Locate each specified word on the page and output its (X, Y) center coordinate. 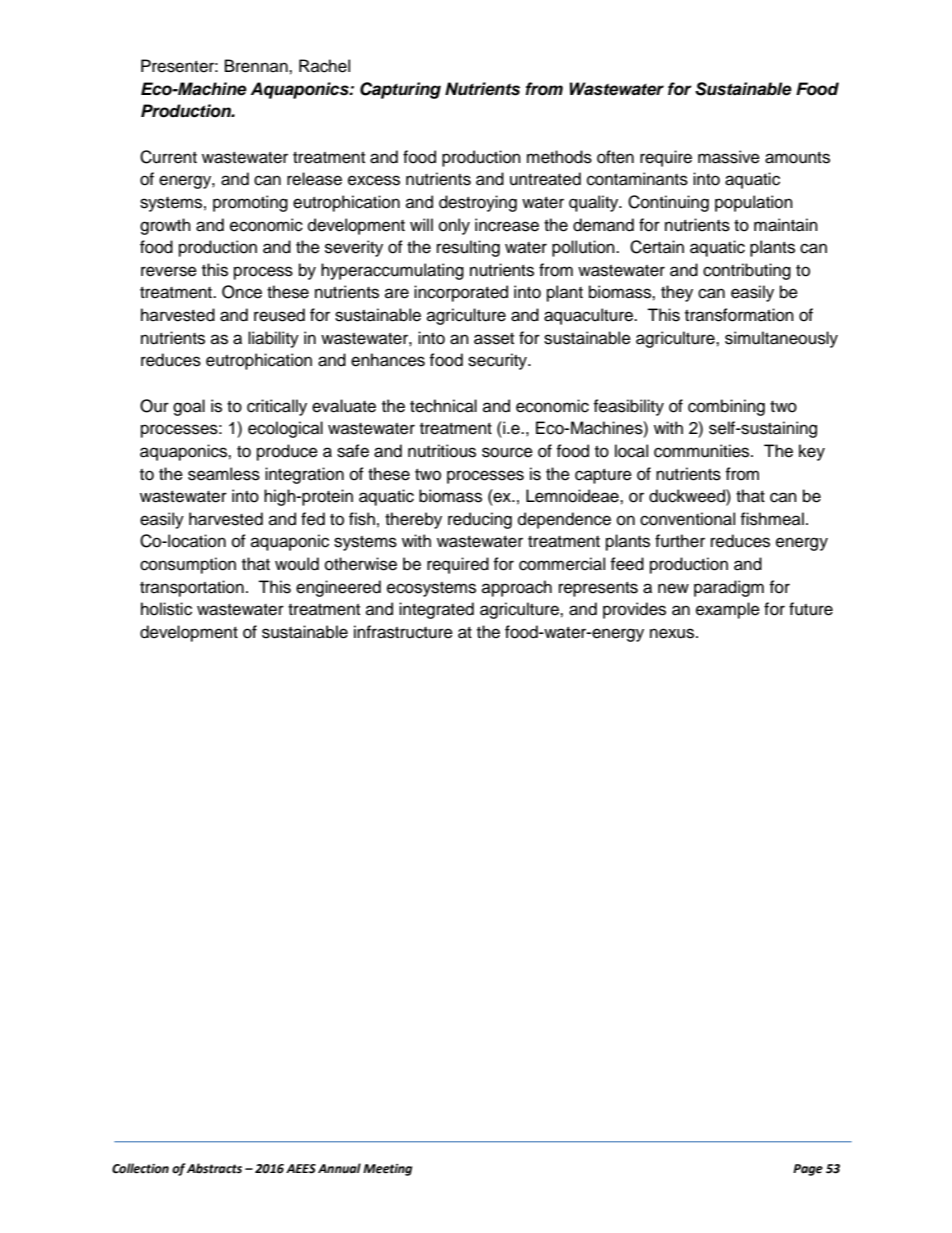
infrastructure (403, 632)
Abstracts (214, 1168)
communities (703, 451)
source (507, 452)
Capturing (400, 90)
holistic (166, 609)
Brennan (257, 66)
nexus (673, 633)
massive (729, 157)
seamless (224, 474)
